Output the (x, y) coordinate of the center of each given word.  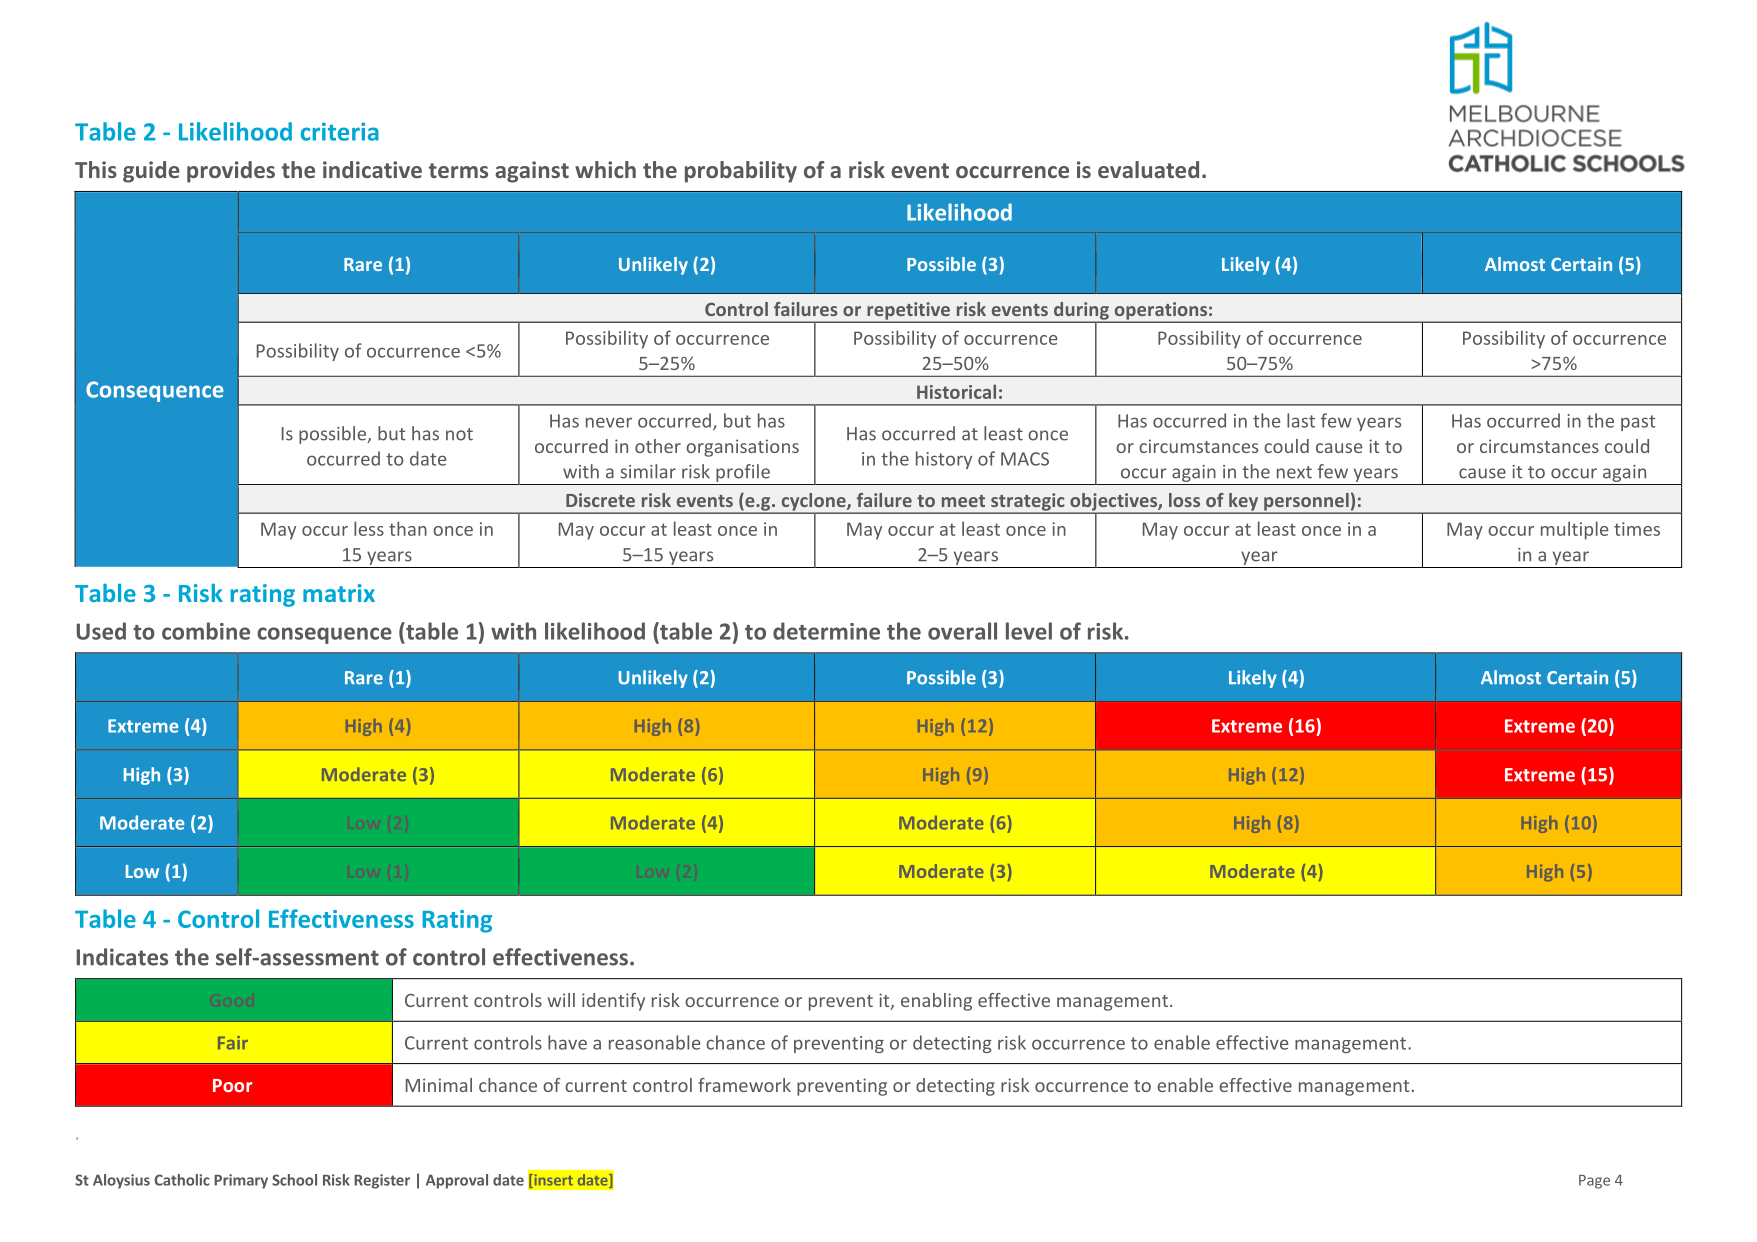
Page (1594, 1182)
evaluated (1148, 169)
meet (963, 501)
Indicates (122, 957)
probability (741, 172)
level (1029, 631)
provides (231, 172)
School (294, 1180)
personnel (1306, 503)
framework (744, 1085)
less (369, 528)
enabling (936, 1002)
